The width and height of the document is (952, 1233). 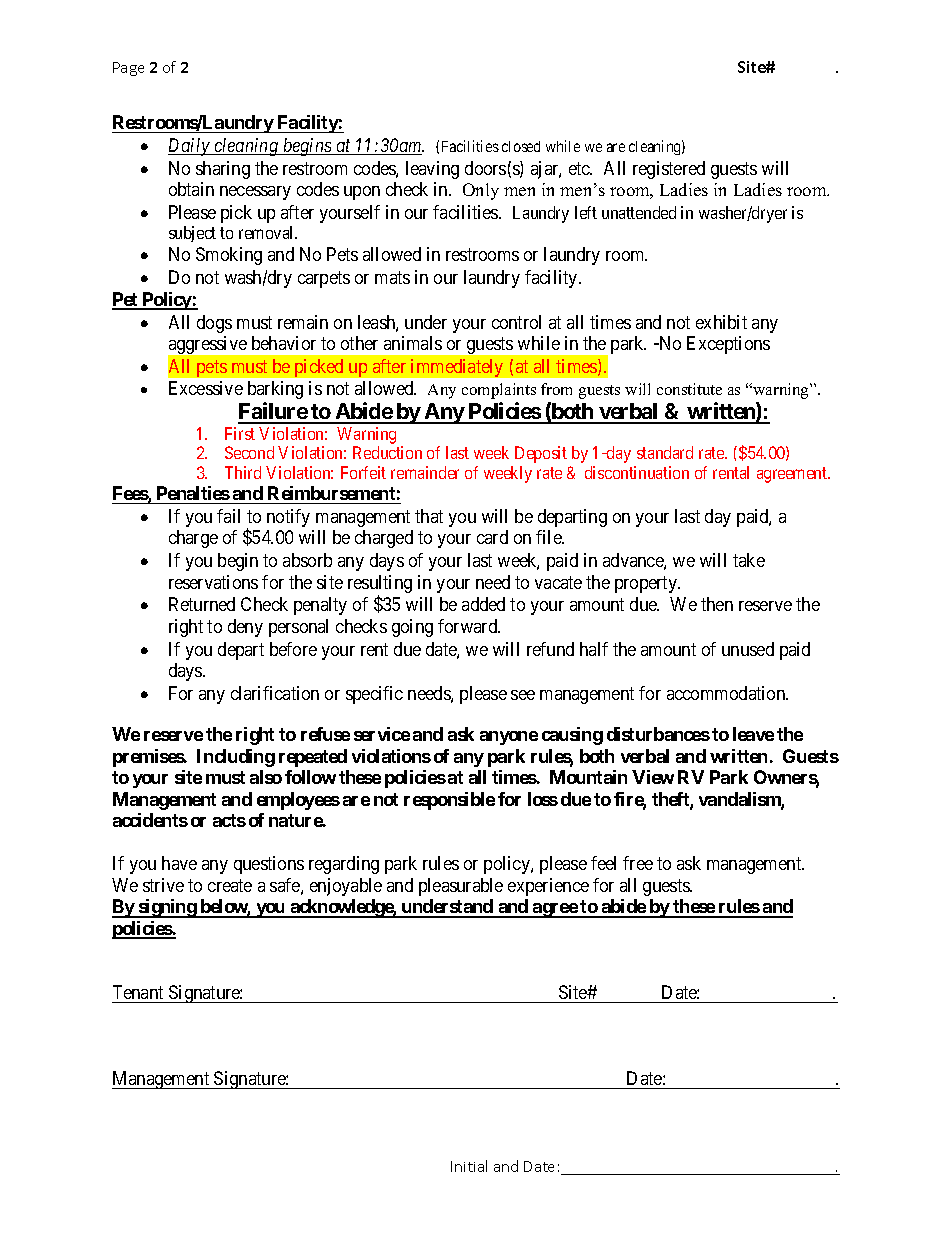 I want to click on Tenant, so click(x=138, y=992).
